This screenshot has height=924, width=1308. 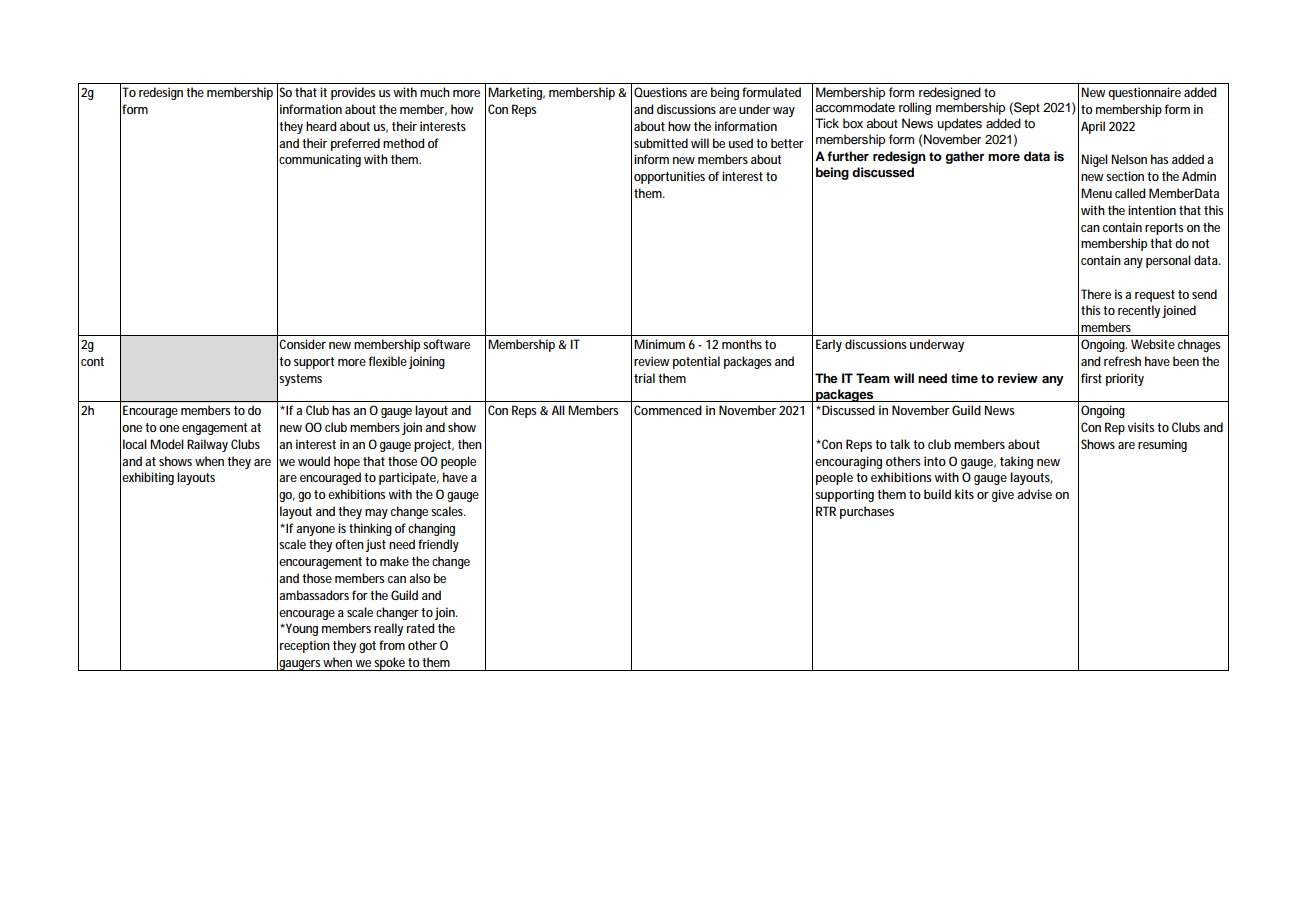 What do you see at coordinates (305, 646) in the screenshot?
I see `reception` at bounding box center [305, 646].
